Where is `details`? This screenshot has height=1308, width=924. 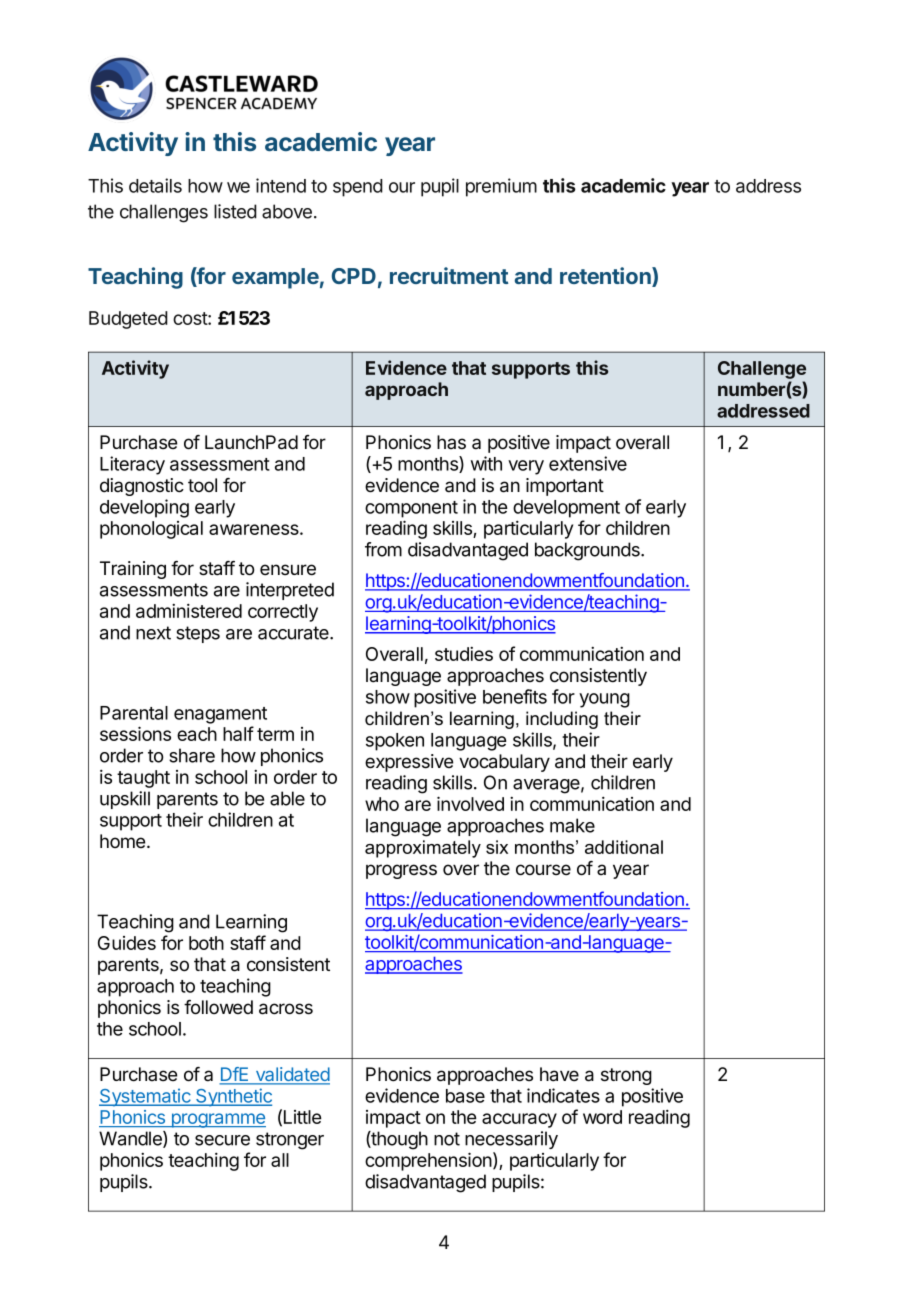 details is located at coordinates (155, 185).
